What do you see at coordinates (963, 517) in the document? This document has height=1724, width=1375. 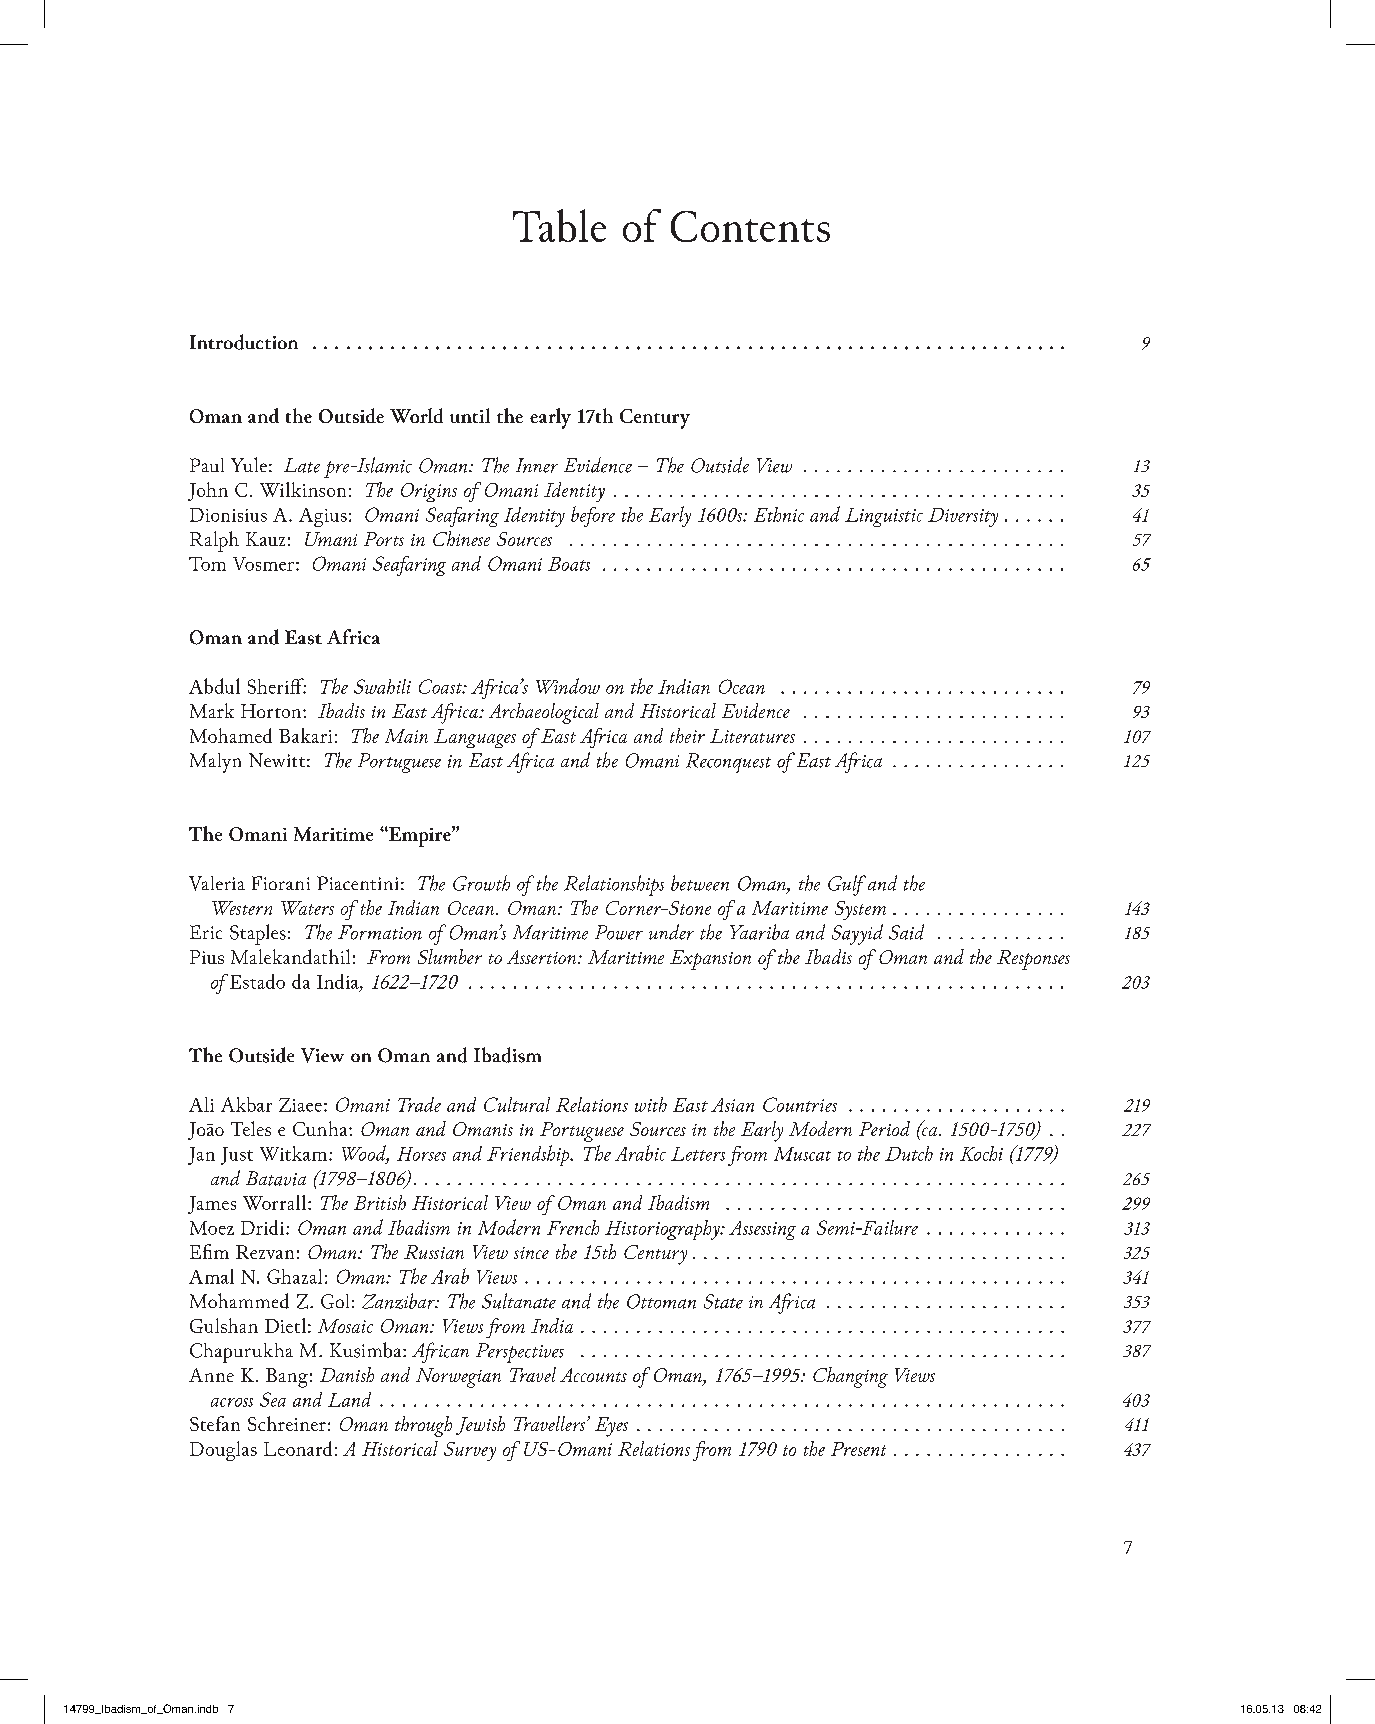 I see `Diversity` at bounding box center [963, 517].
